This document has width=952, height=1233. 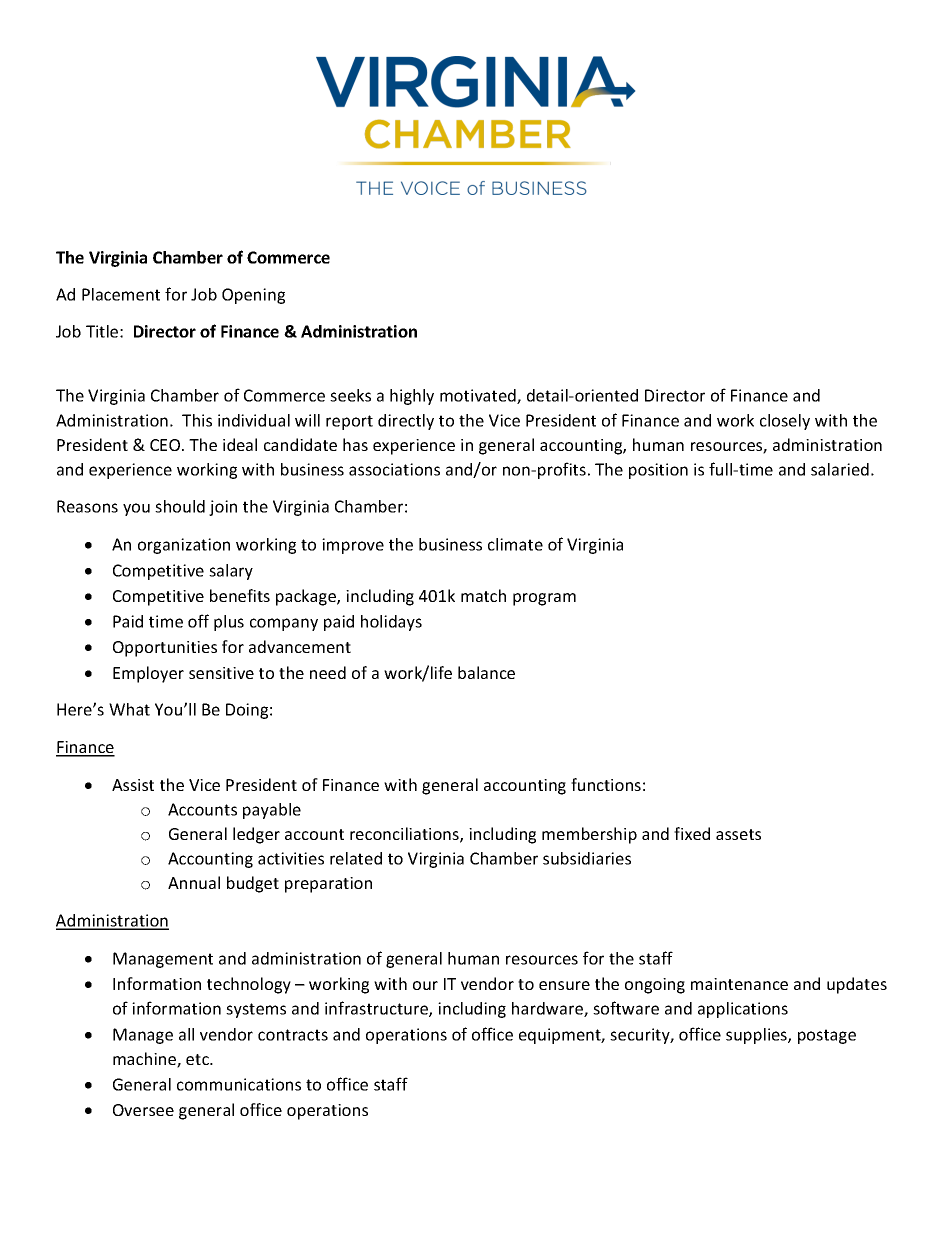 What do you see at coordinates (129, 709) in the document?
I see `What` at bounding box center [129, 709].
